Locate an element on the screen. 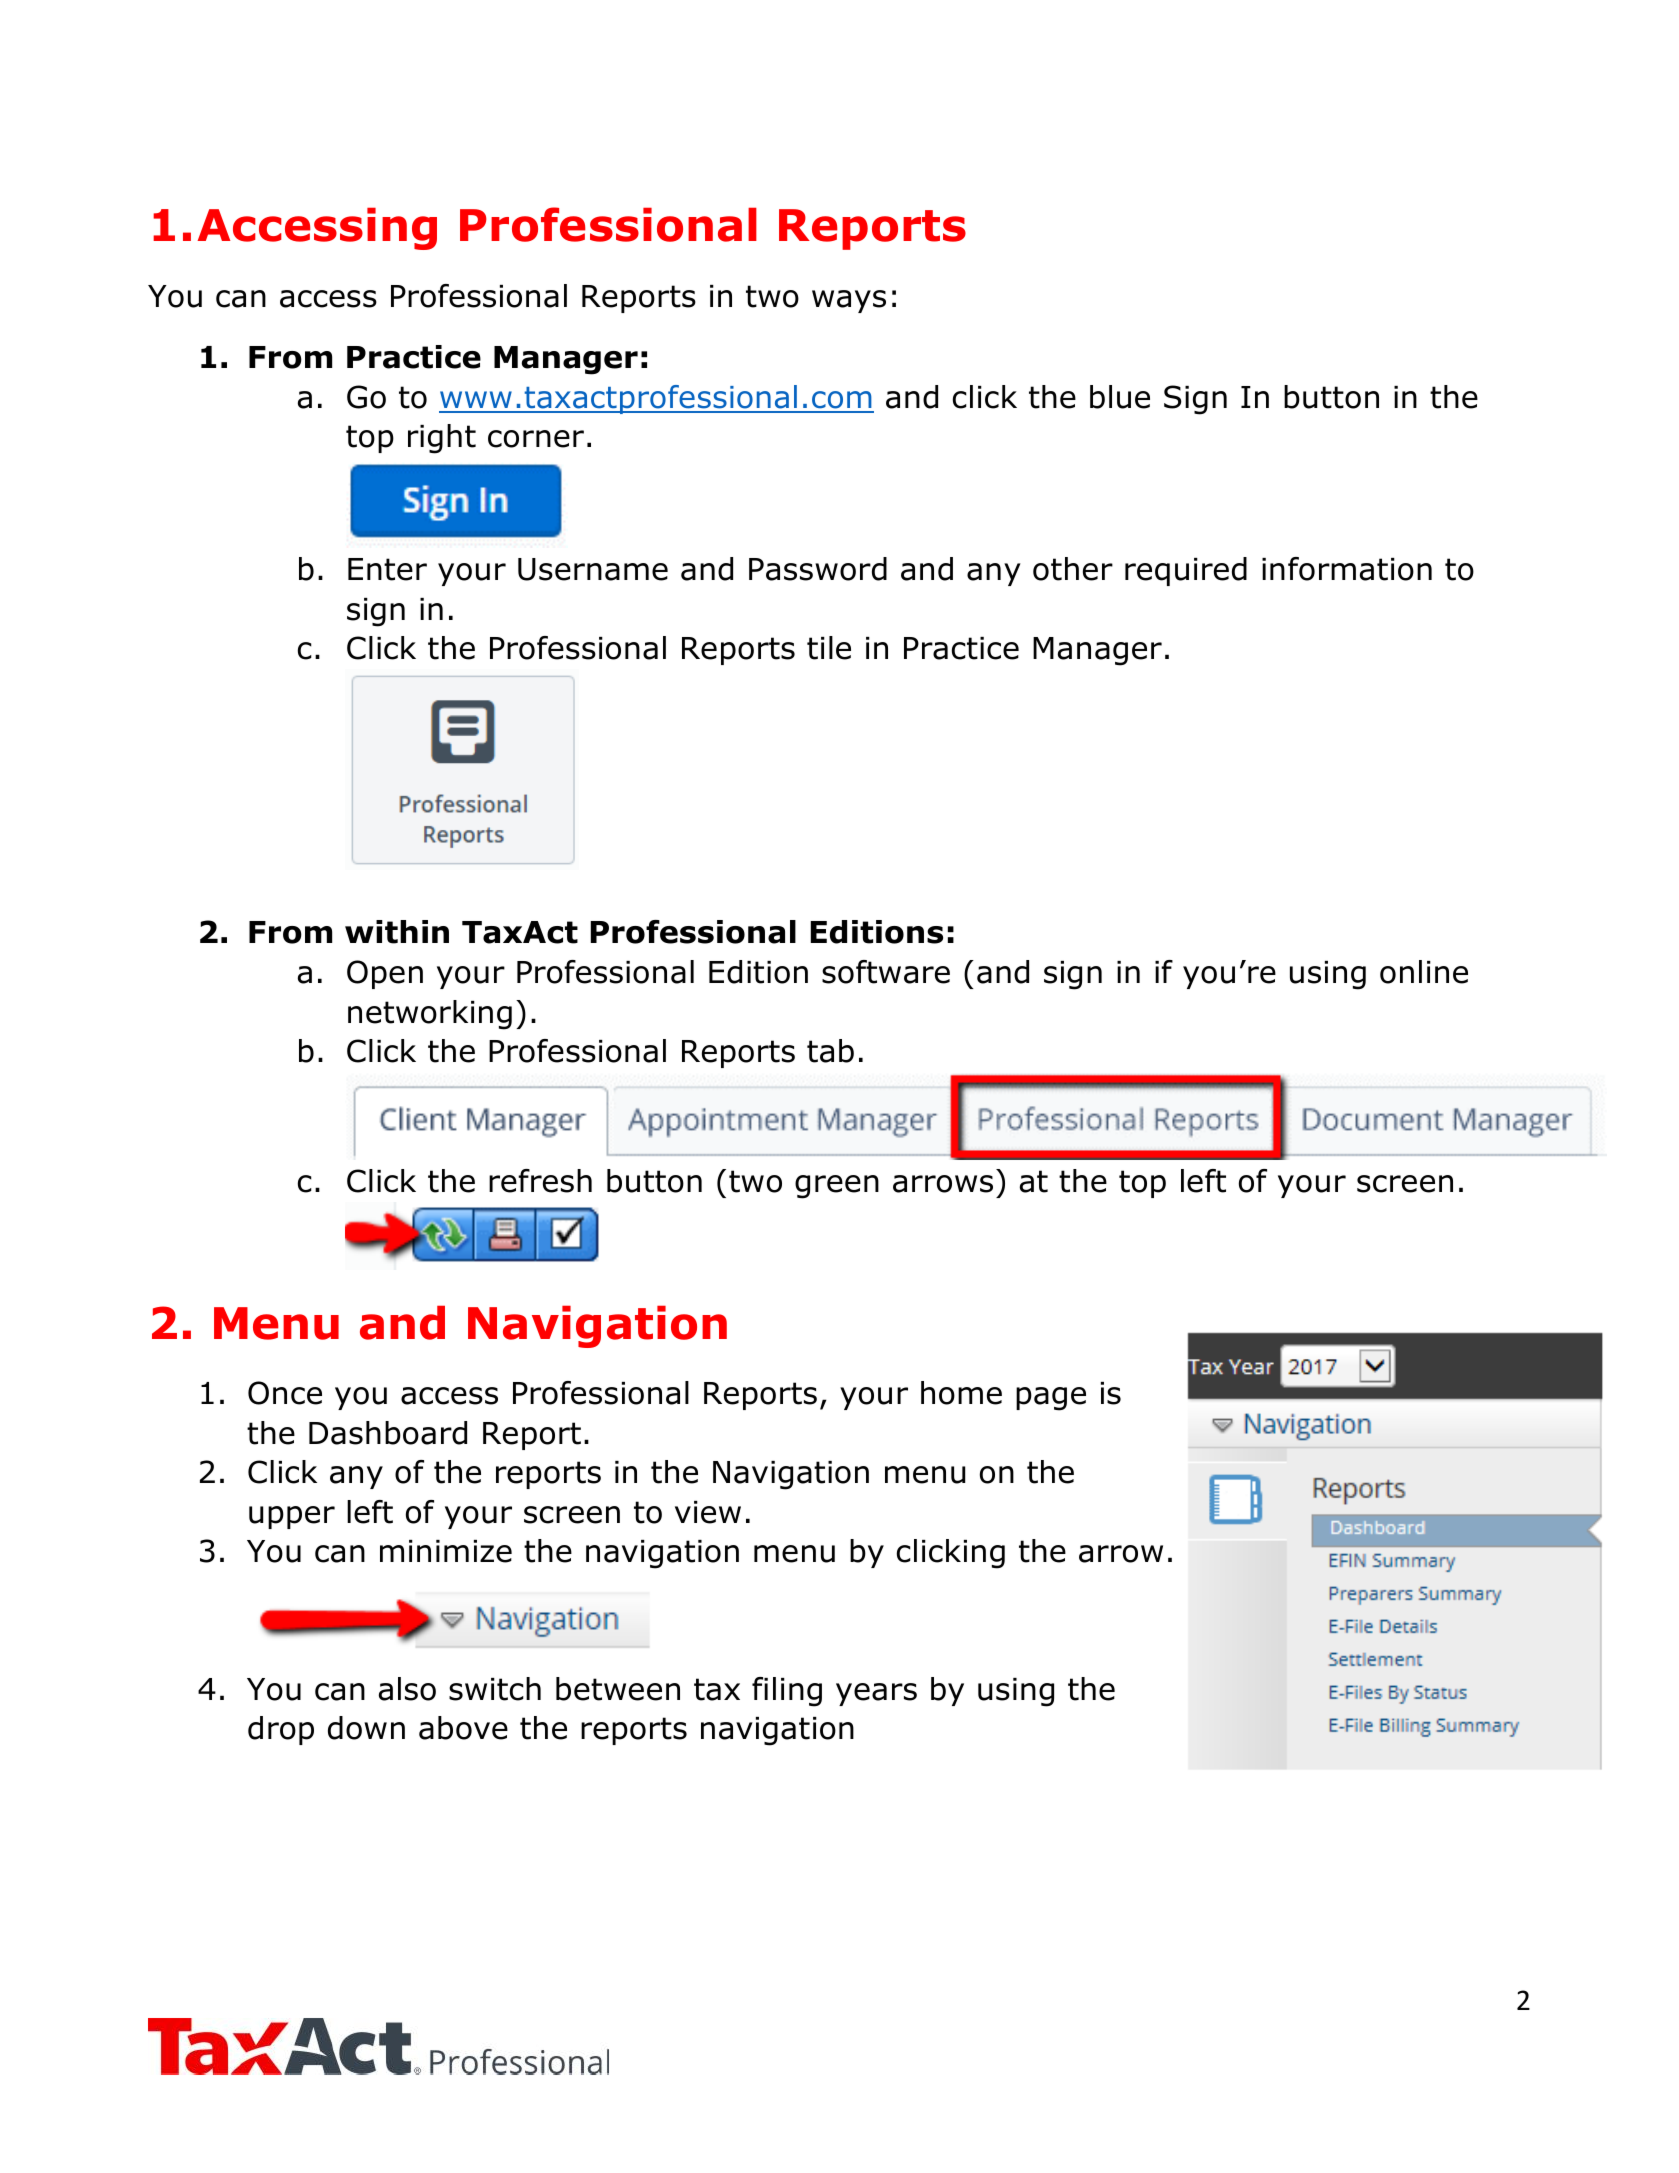 The image size is (1679, 2173). tile is located at coordinates (829, 648).
